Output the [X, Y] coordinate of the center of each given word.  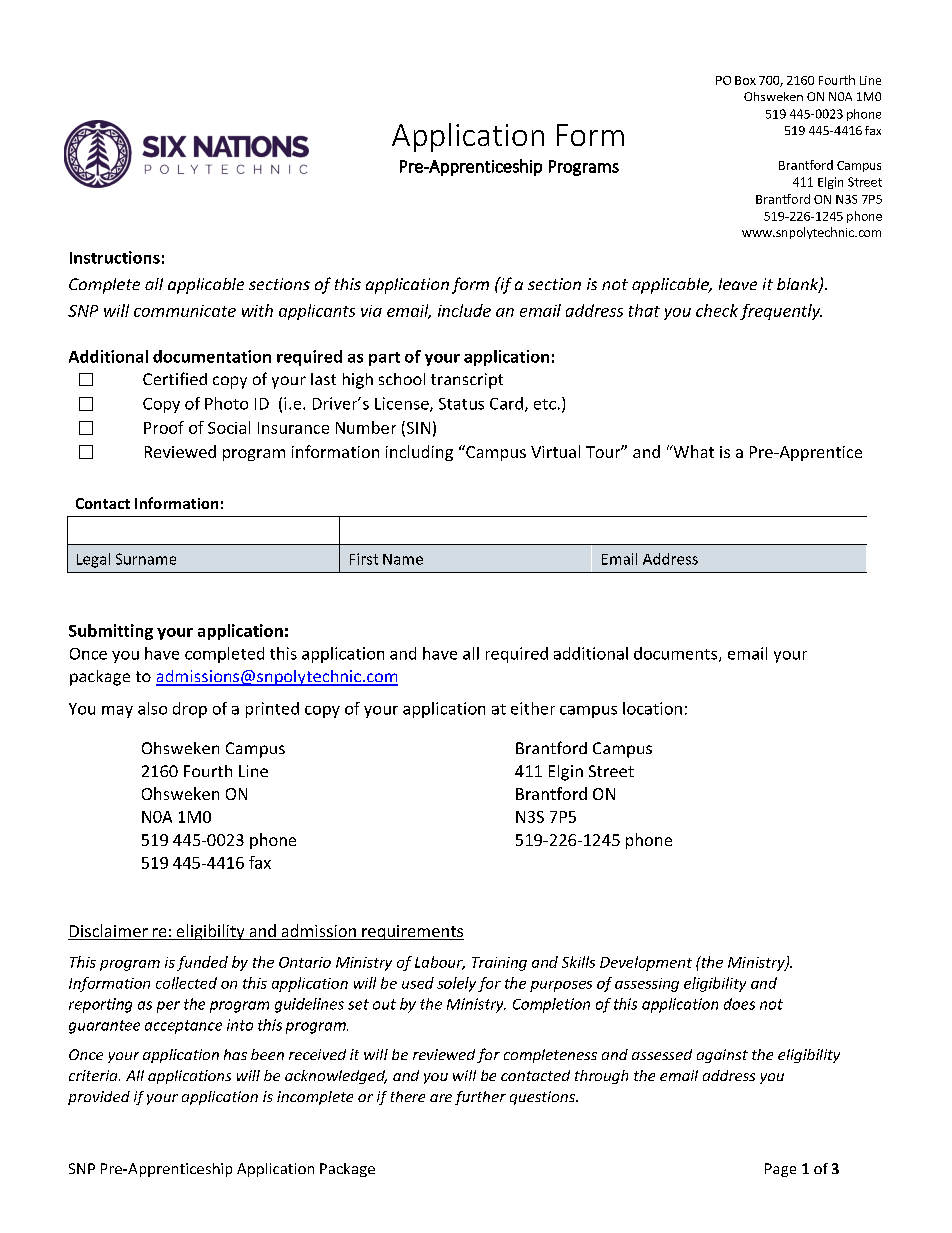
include [464, 310]
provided [99, 1098]
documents [675, 653]
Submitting [111, 632]
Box [745, 80]
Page [780, 1170]
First [364, 559]
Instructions [115, 257]
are [441, 1098]
